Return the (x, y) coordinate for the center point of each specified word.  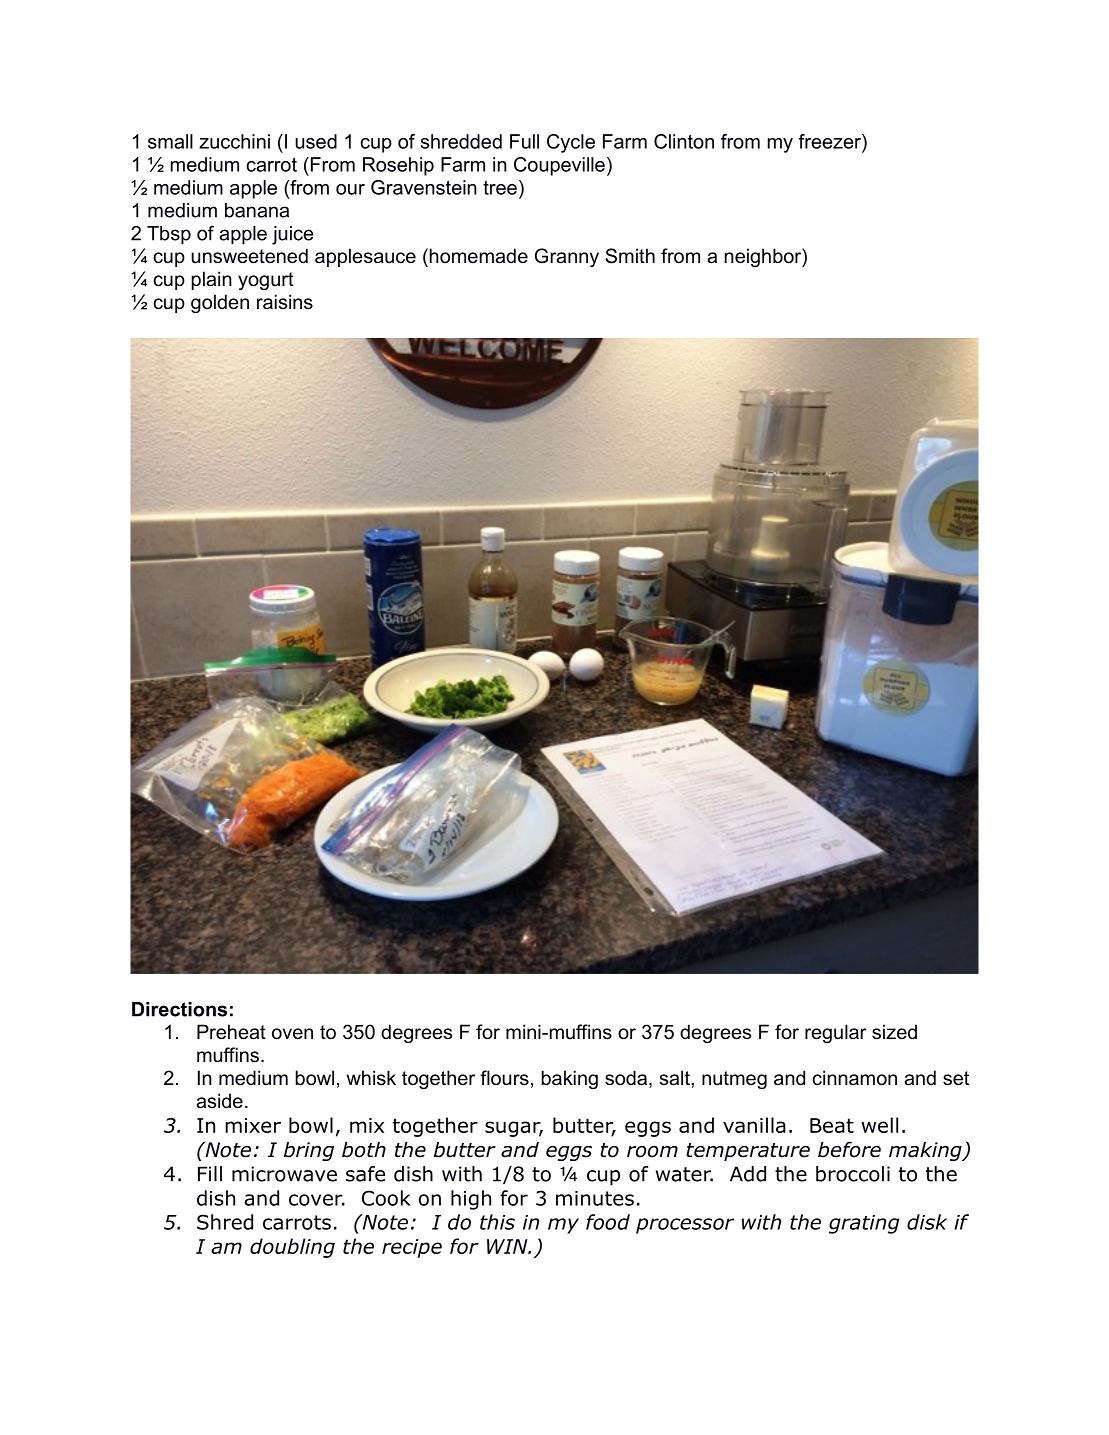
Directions (179, 1009)
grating (864, 1224)
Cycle (571, 143)
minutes (595, 1198)
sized (894, 1032)
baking (569, 1079)
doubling (292, 1248)
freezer (830, 141)
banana (257, 210)
